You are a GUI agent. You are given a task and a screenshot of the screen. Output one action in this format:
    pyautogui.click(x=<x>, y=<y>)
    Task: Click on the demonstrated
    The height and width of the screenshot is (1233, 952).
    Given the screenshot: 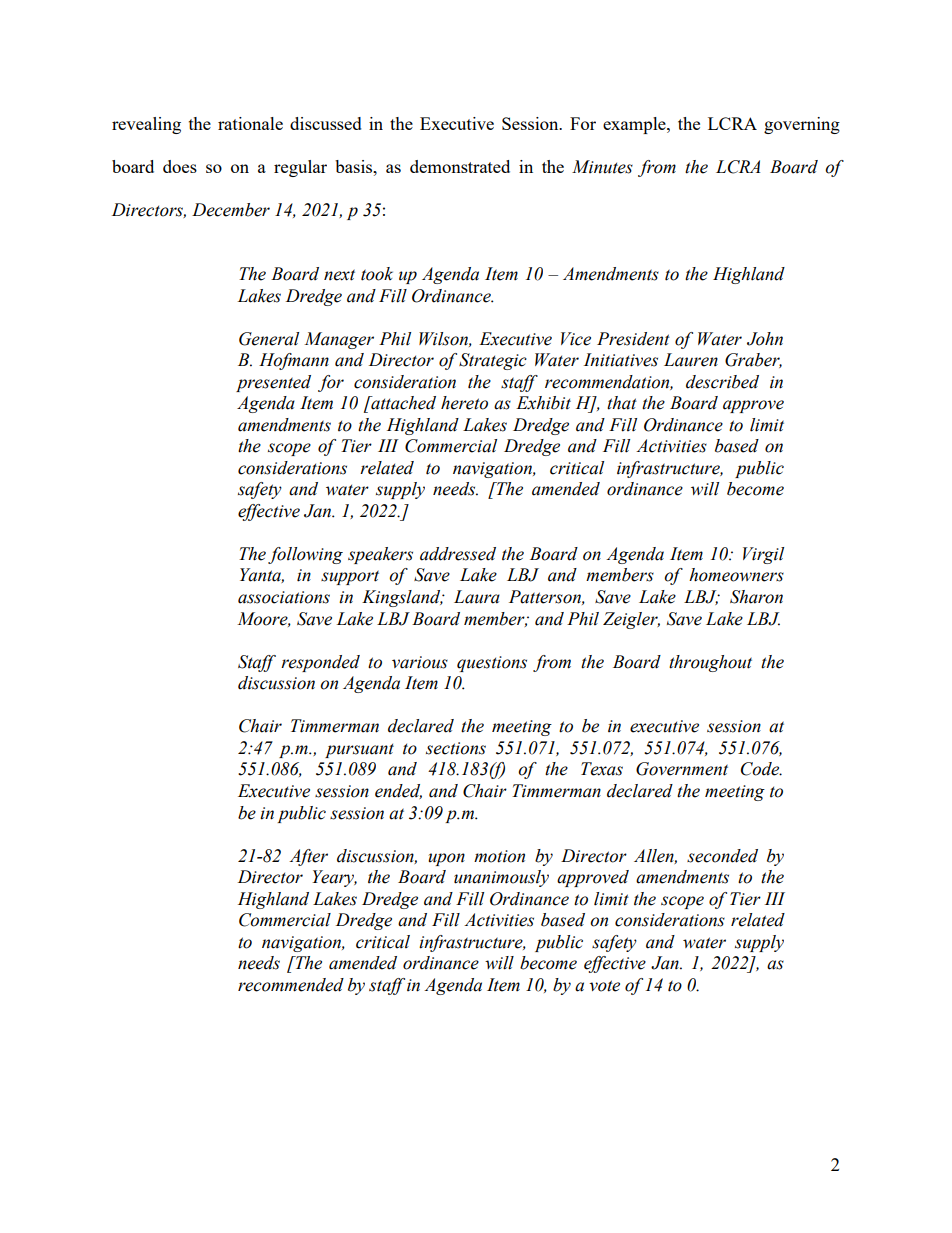 What is the action you would take?
    pyautogui.click(x=460, y=166)
